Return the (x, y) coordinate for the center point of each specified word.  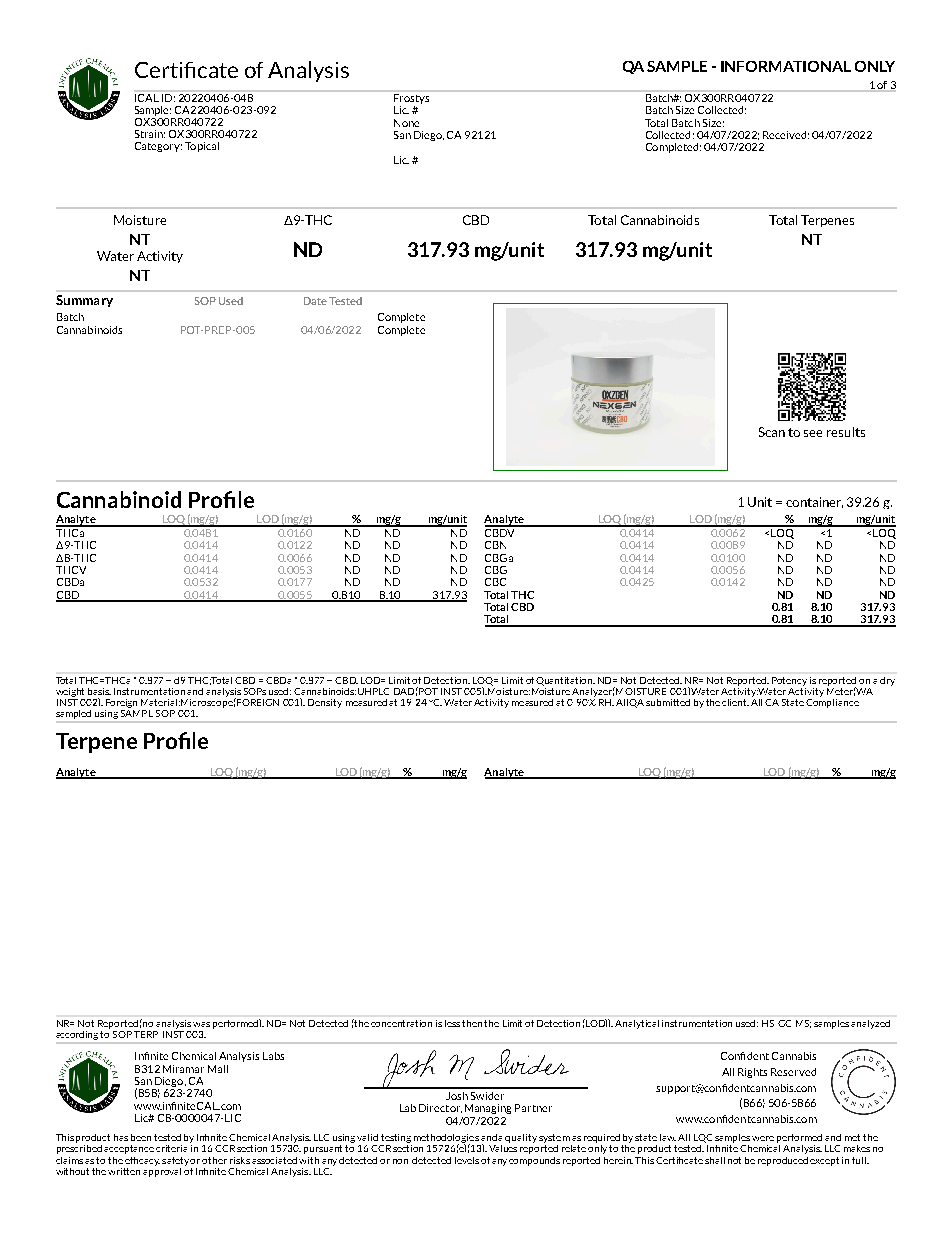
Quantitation (565, 681)
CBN (495, 545)
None (406, 123)
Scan (772, 432)
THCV (71, 570)
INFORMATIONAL (786, 66)
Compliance (832, 702)
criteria (173, 1147)
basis (99, 691)
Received (784, 135)
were (763, 1138)
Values (503, 1147)
